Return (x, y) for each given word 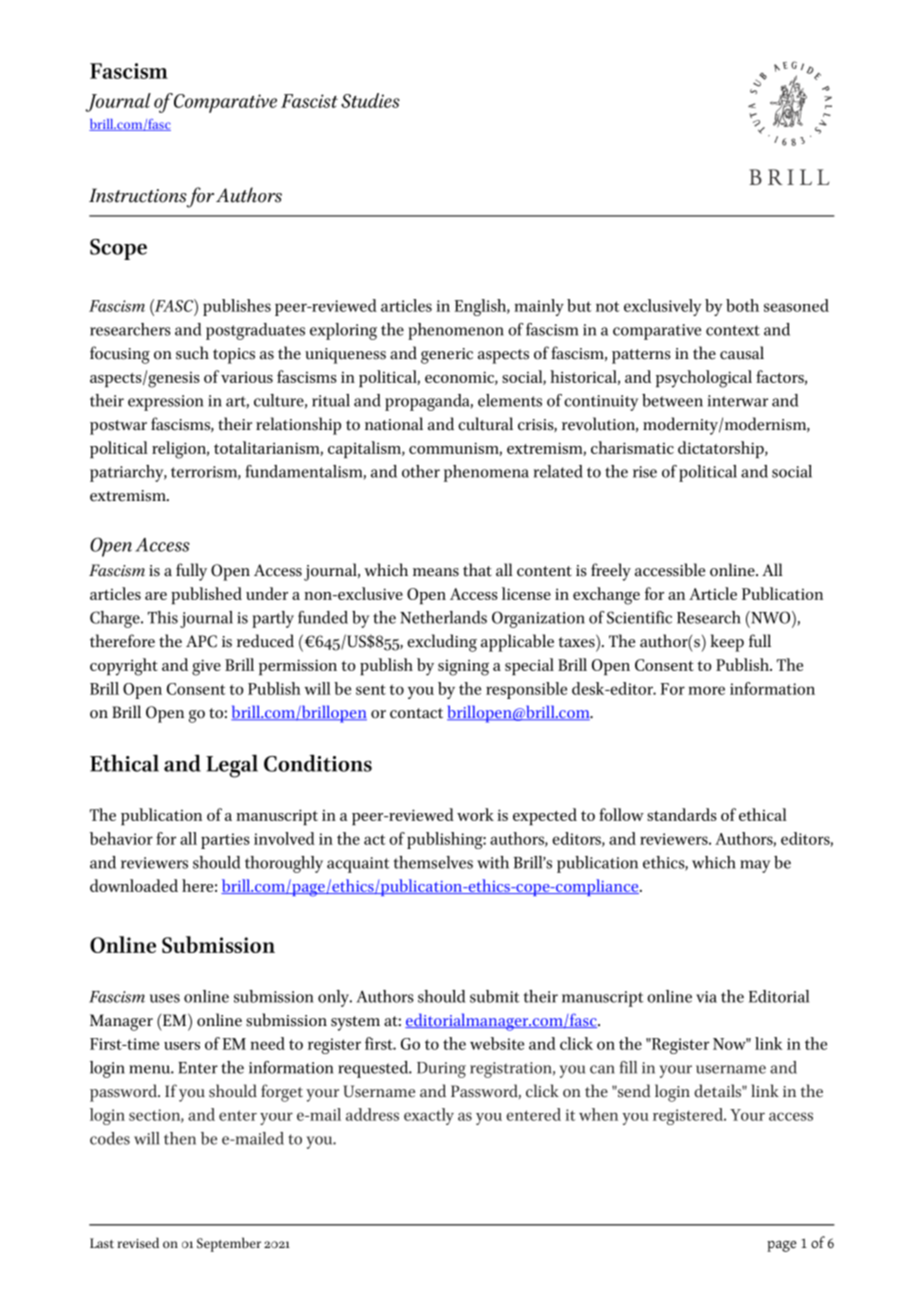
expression (165, 403)
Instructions (138, 195)
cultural (485, 424)
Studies (370, 100)
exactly (429, 1116)
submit (495, 996)
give (206, 667)
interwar (738, 401)
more (706, 690)
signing (463, 667)
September (229, 1244)
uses (165, 998)
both (742, 305)
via (706, 997)
